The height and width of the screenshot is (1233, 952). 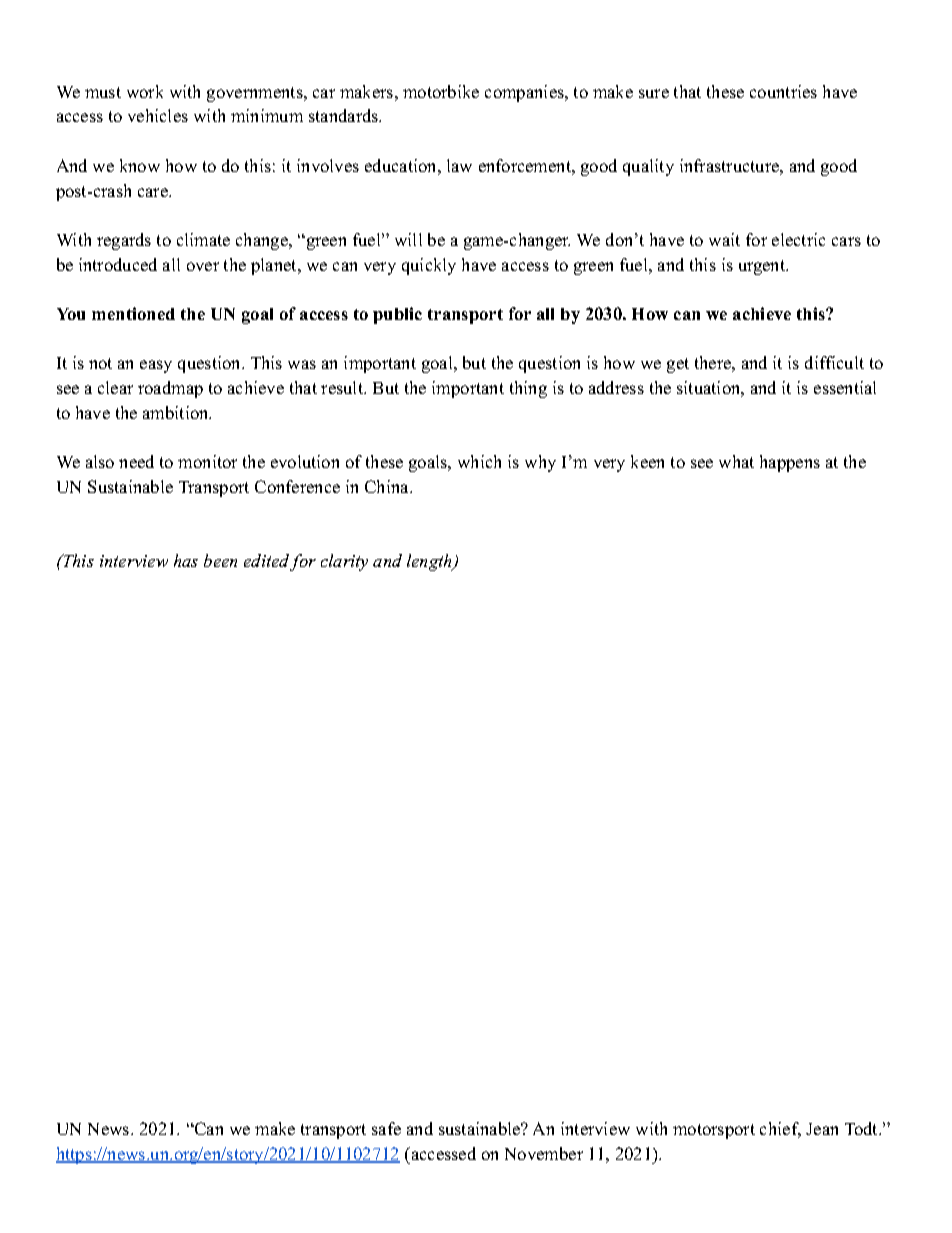 What do you see at coordinates (158, 115) in the screenshot?
I see `vehicles` at bounding box center [158, 115].
